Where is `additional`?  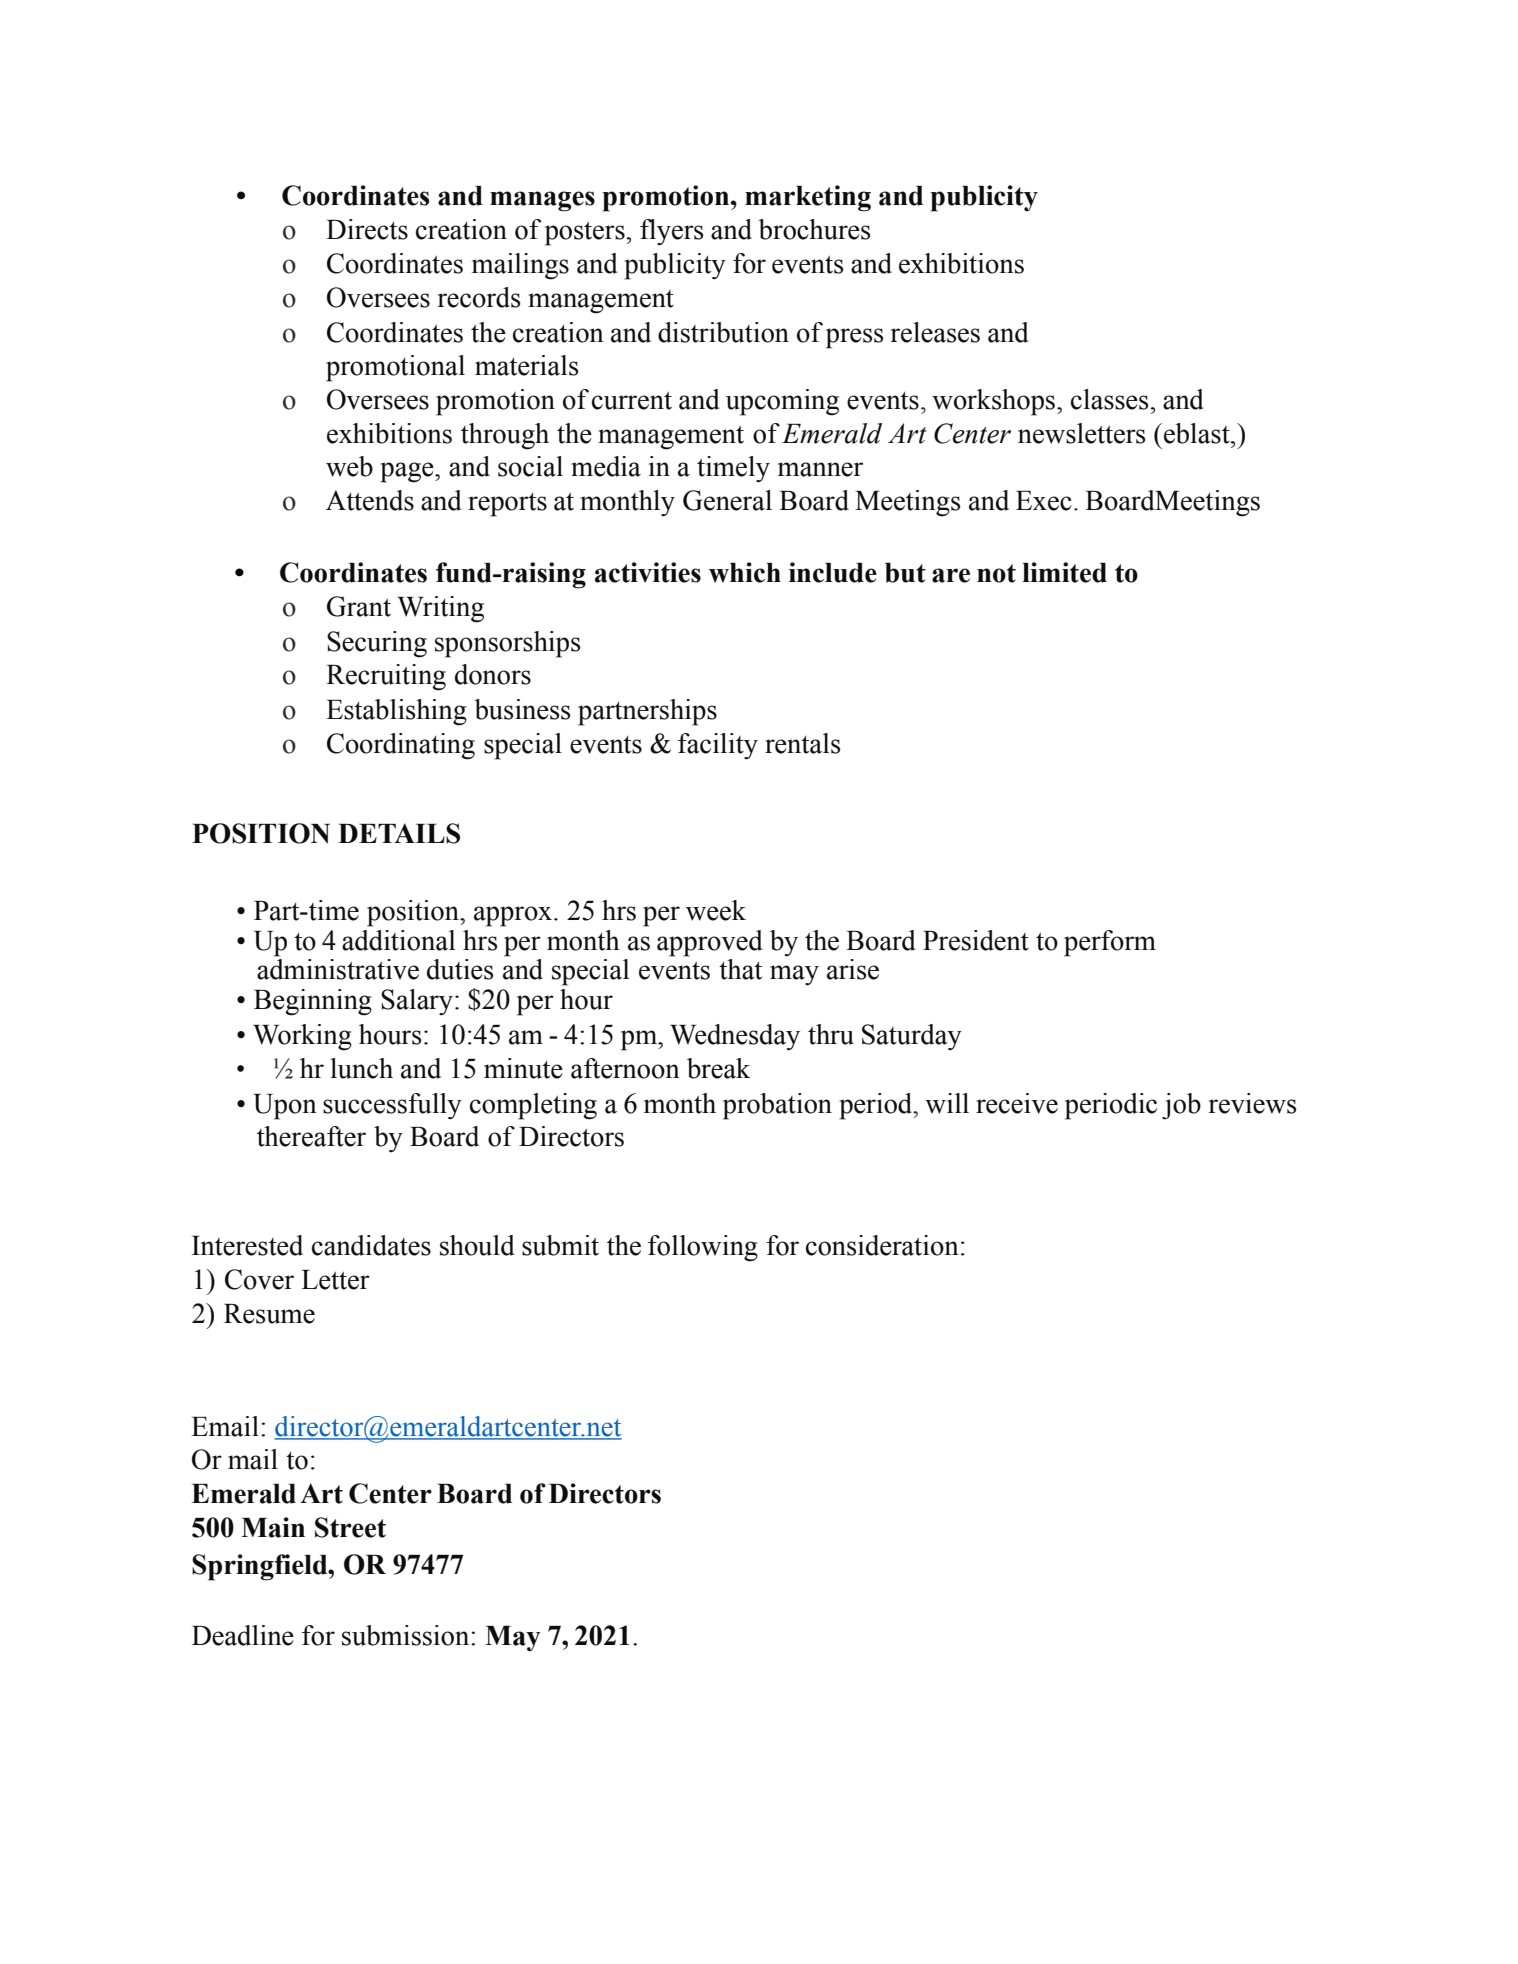 additional is located at coordinates (398, 940).
